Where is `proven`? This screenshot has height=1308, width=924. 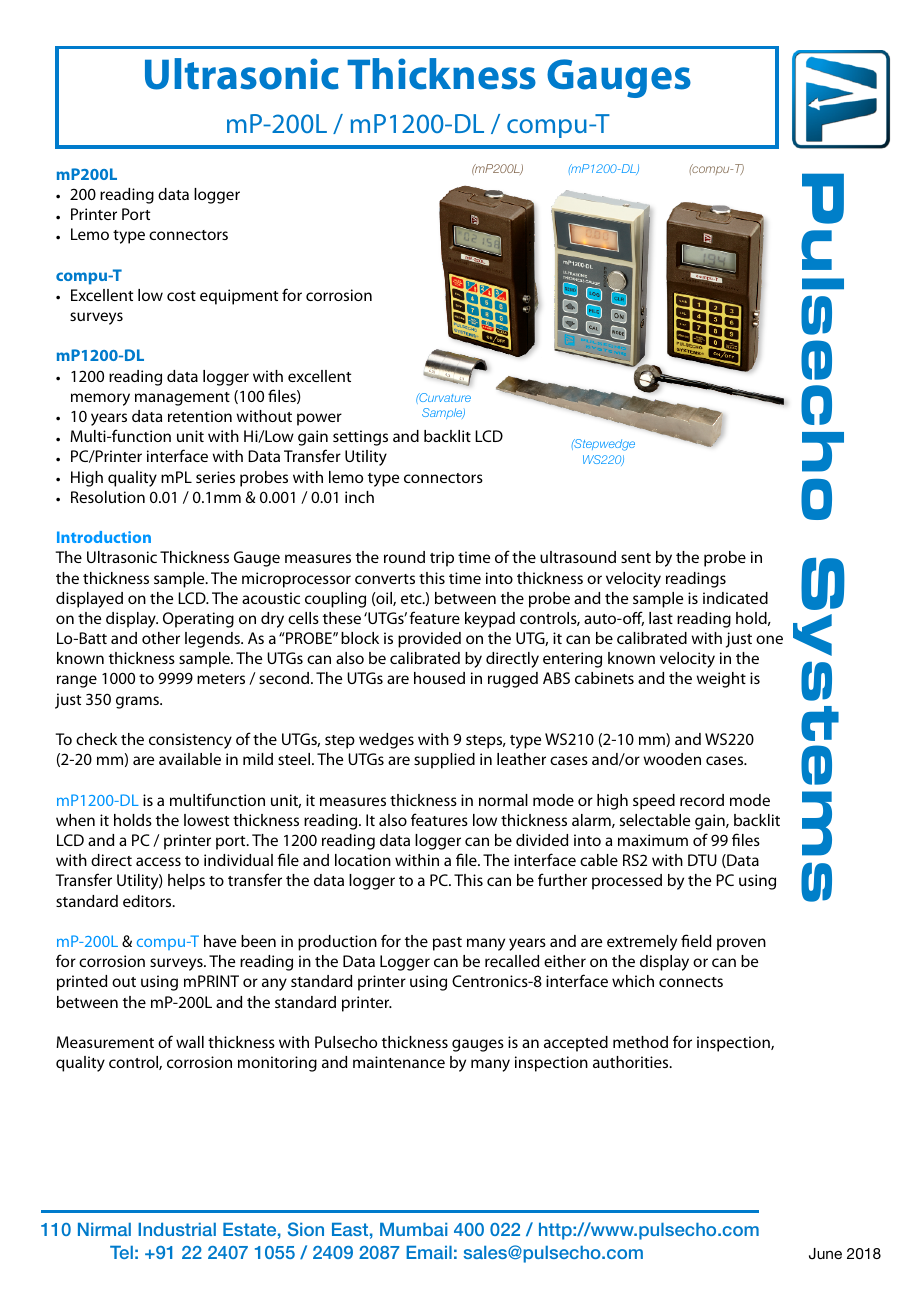 proven is located at coordinates (741, 944).
